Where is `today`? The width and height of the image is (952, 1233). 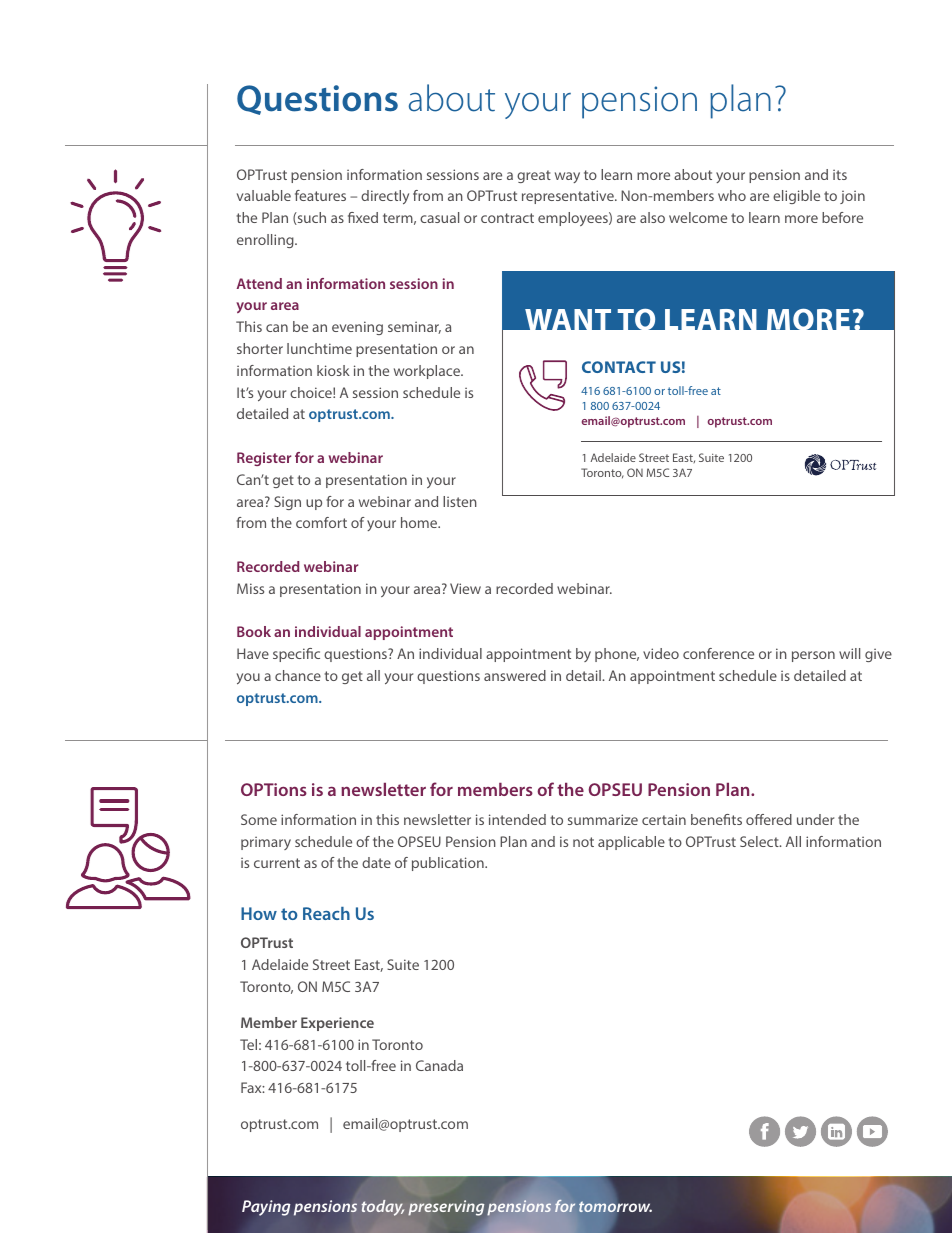
today is located at coordinates (383, 1208).
